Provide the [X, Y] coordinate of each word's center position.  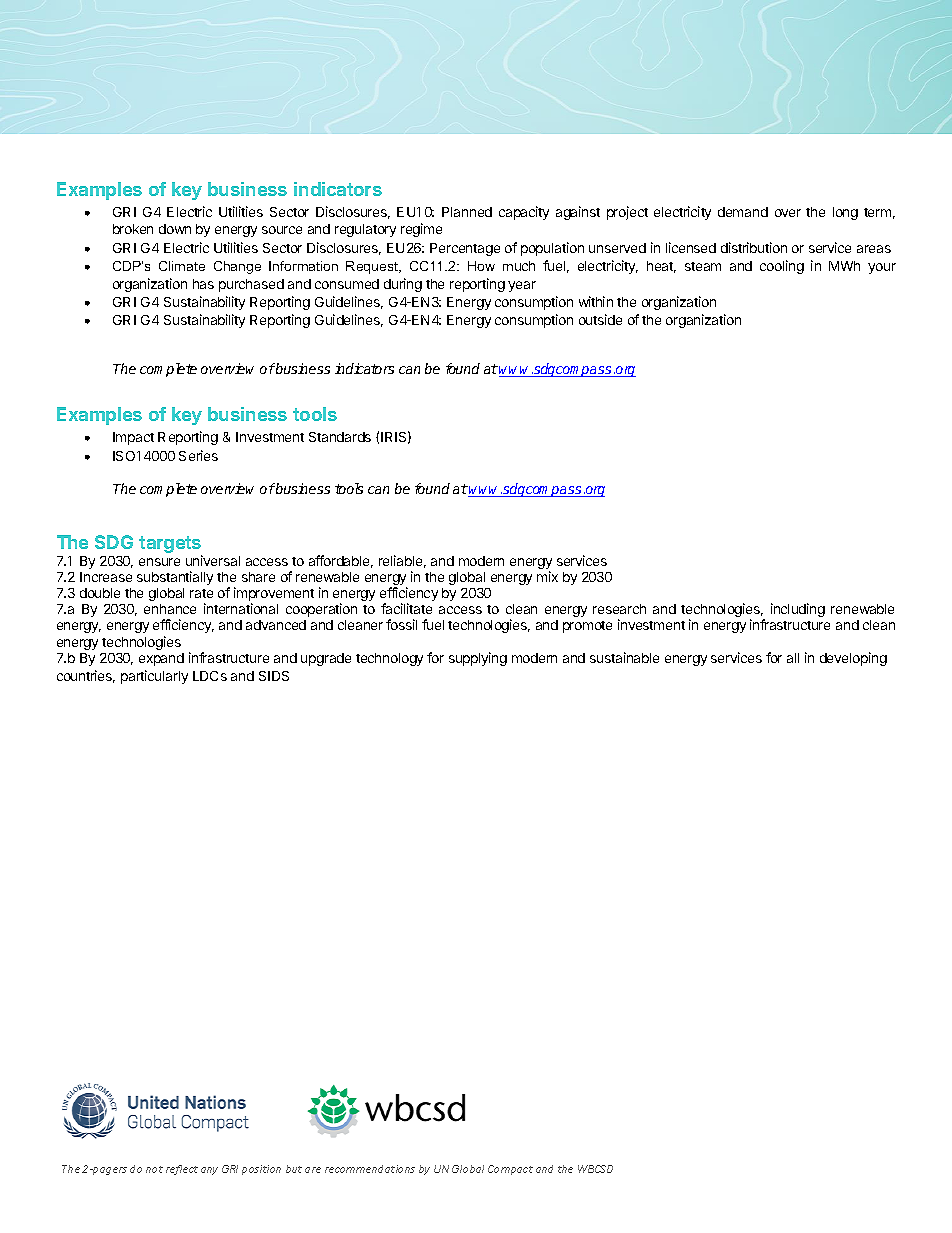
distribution [754, 247]
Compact [510, 1170]
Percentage [465, 249]
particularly [154, 677]
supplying [478, 659]
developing [853, 659]
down [175, 229]
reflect [182, 1170]
